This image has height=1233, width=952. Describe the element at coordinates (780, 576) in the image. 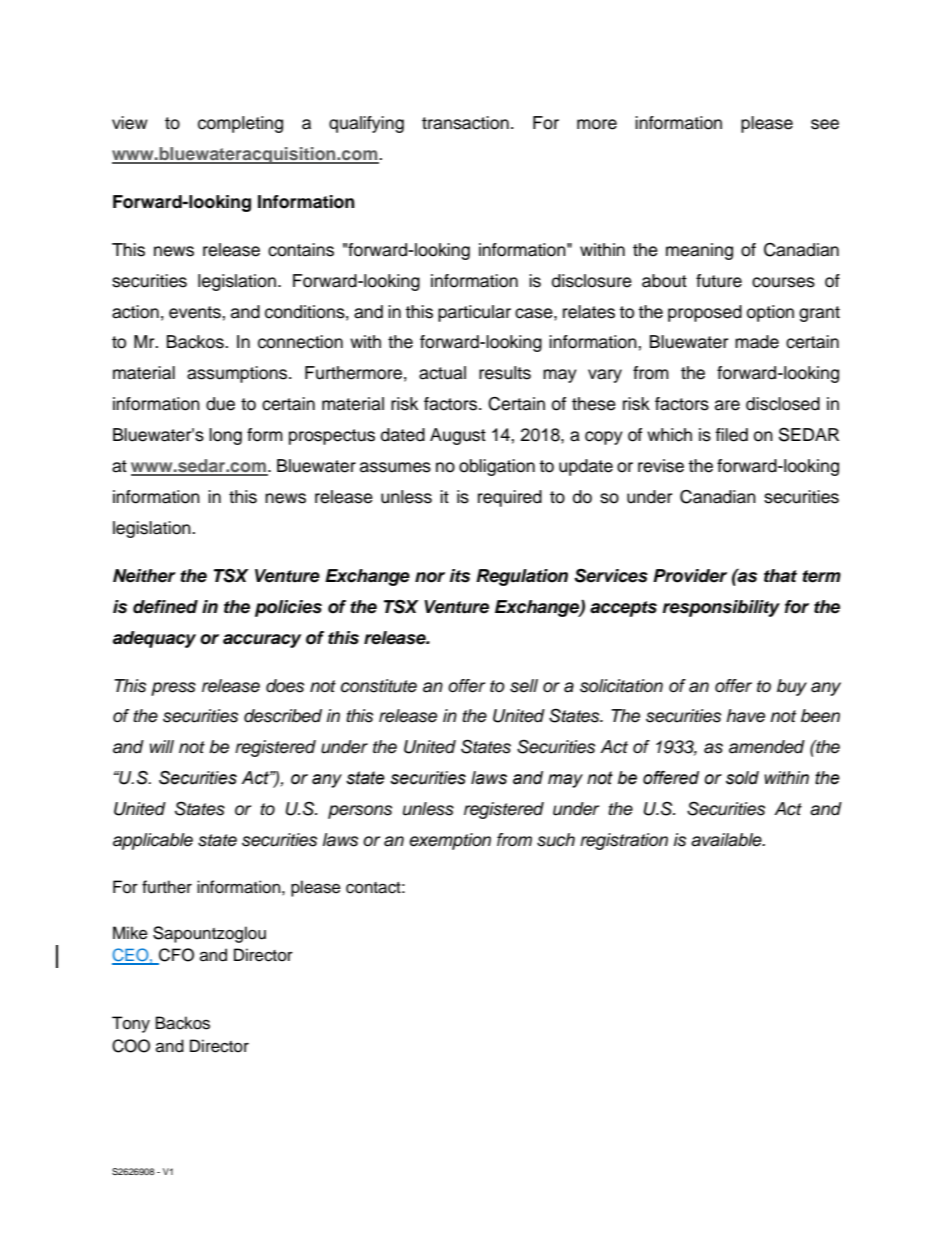

I see `that` at that location.
